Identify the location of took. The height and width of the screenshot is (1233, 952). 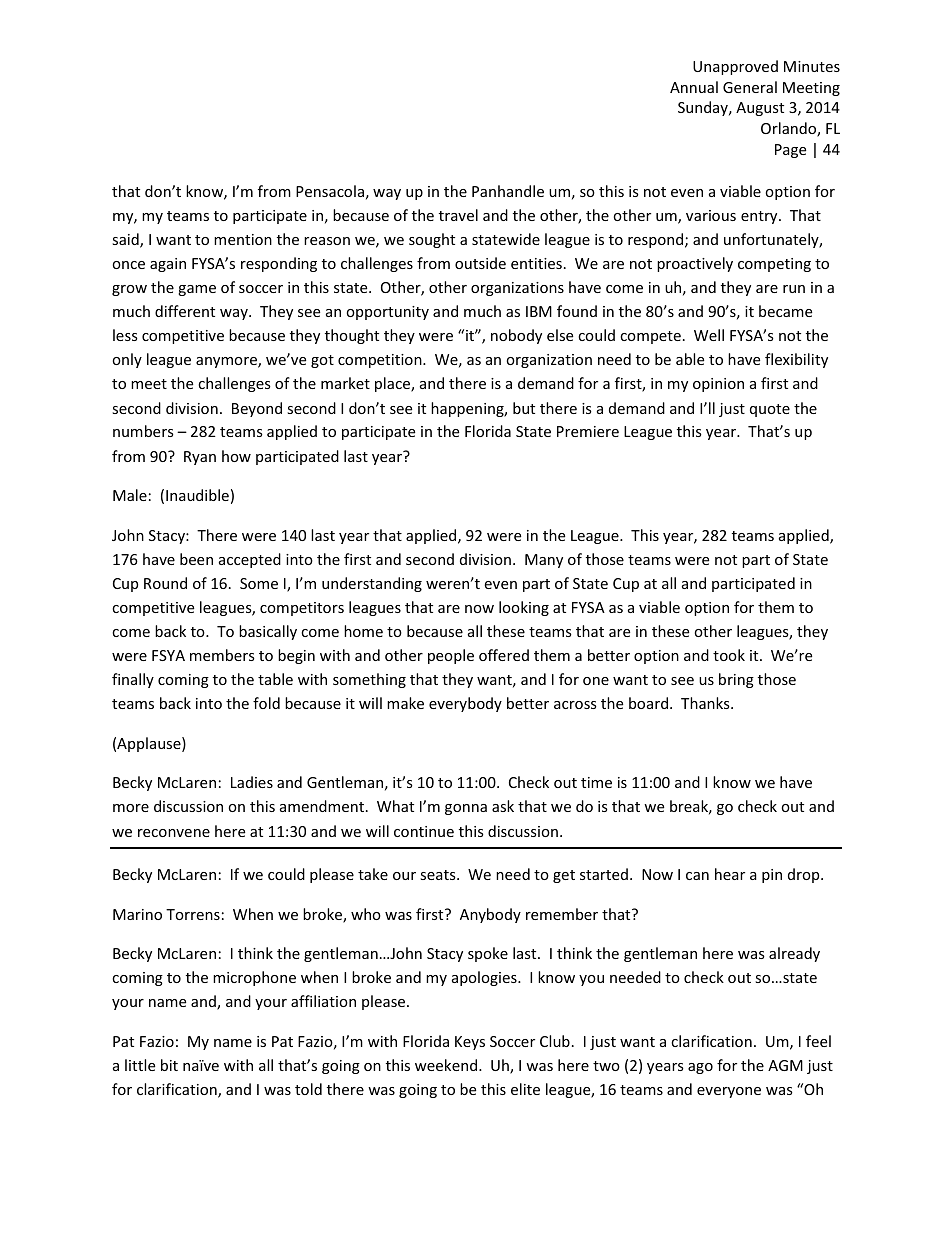
(729, 655).
